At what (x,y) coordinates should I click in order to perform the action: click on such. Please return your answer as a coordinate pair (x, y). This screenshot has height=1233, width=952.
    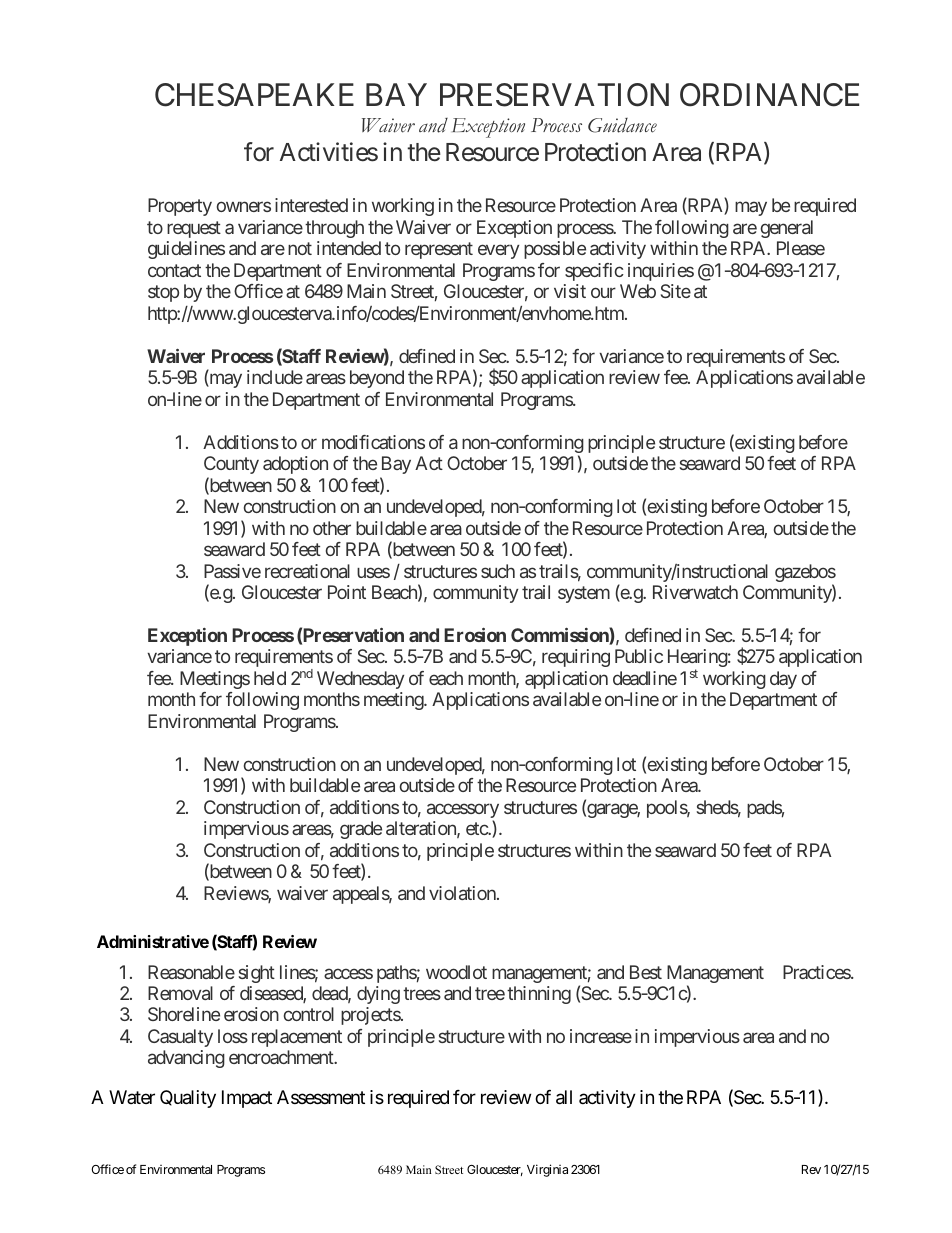
    Looking at the image, I should click on (498, 571).
